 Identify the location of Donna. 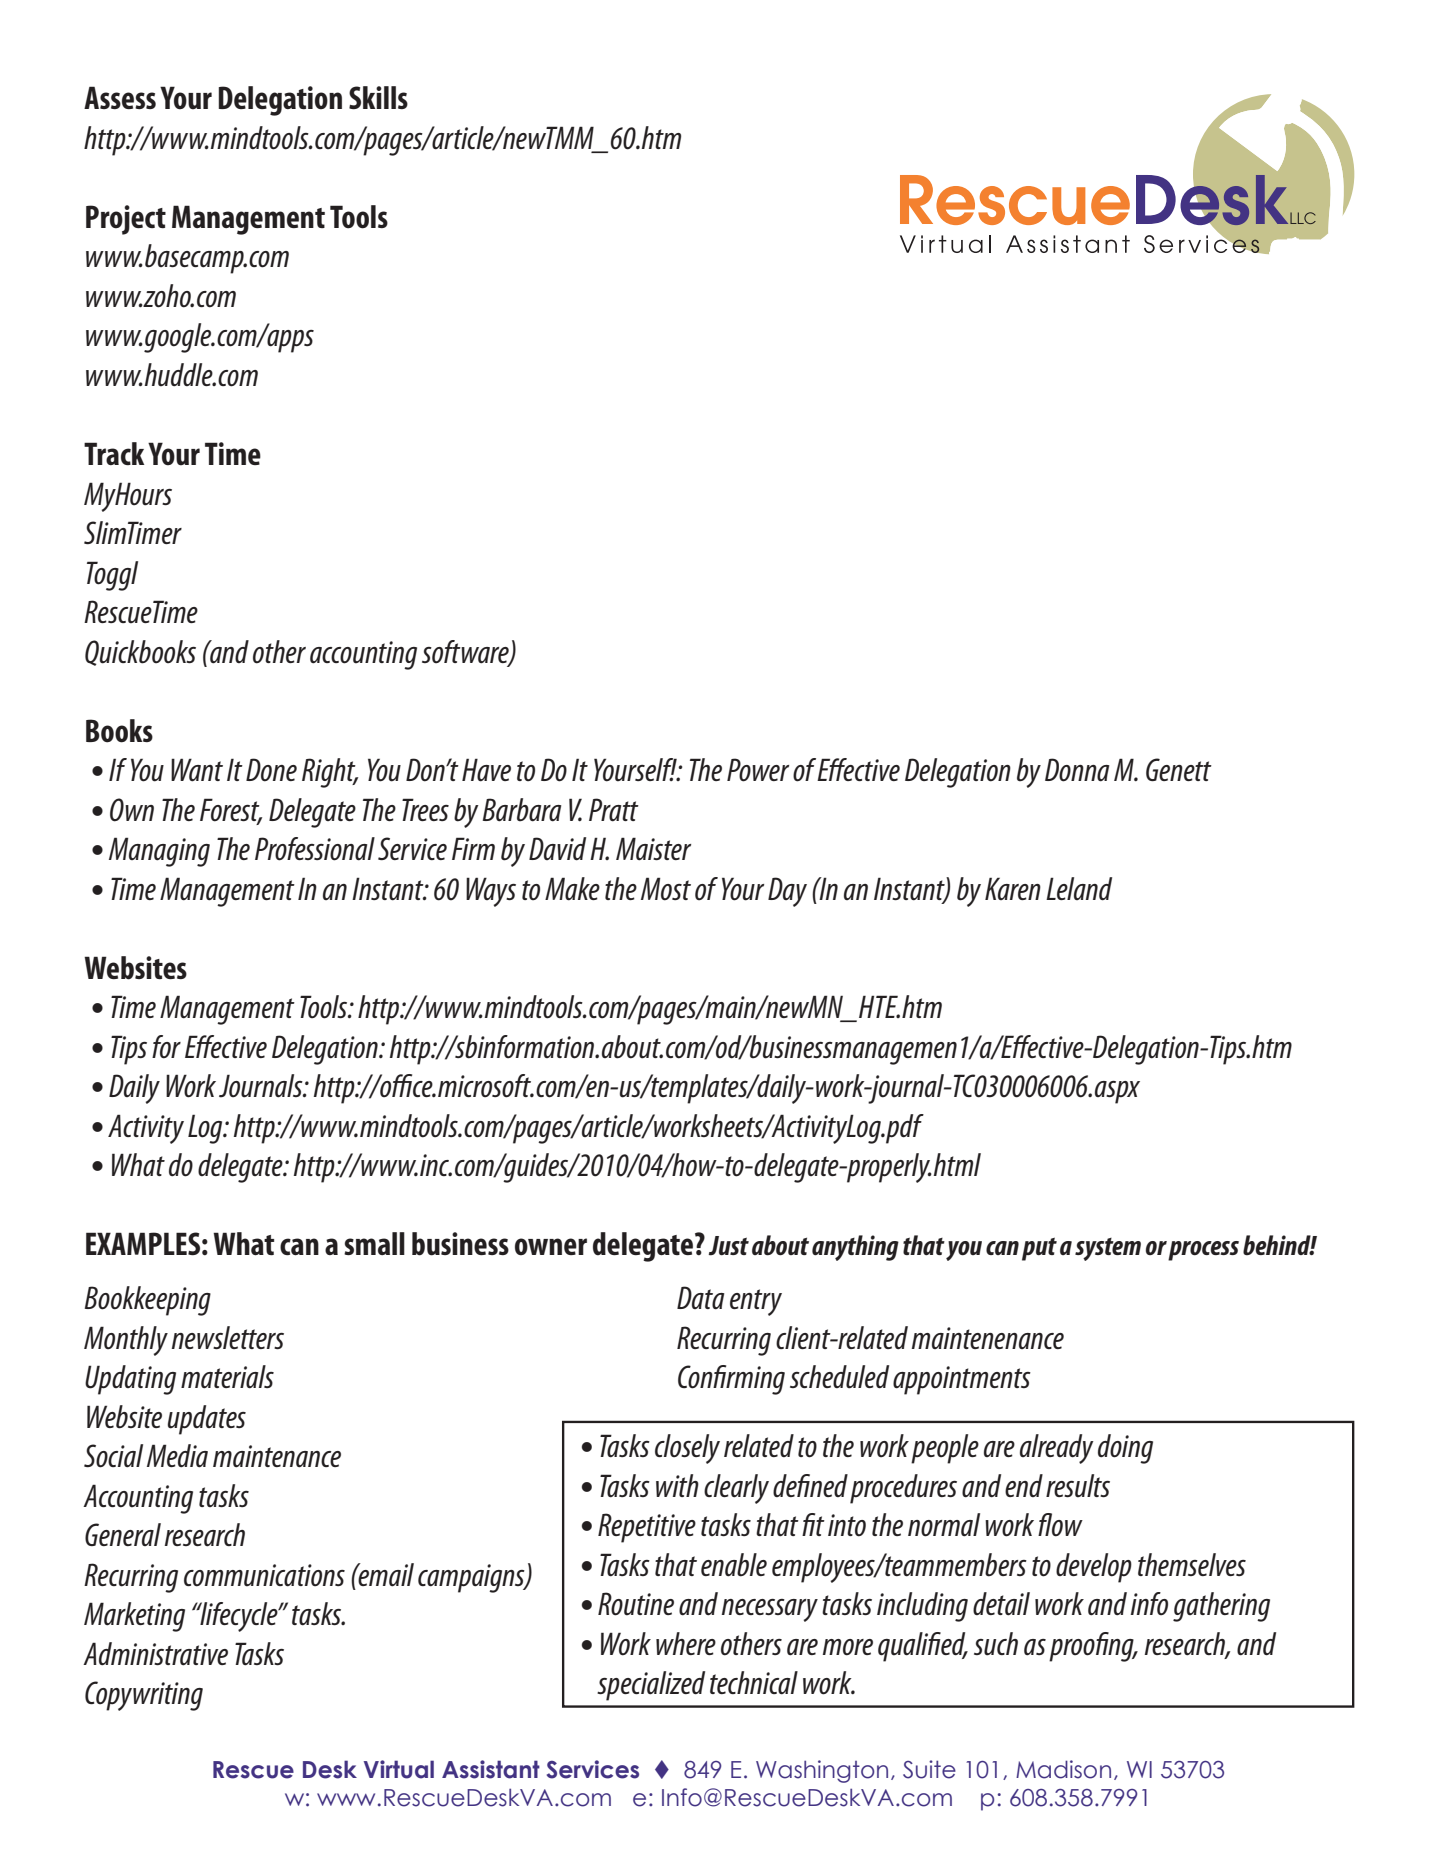
(1077, 770).
